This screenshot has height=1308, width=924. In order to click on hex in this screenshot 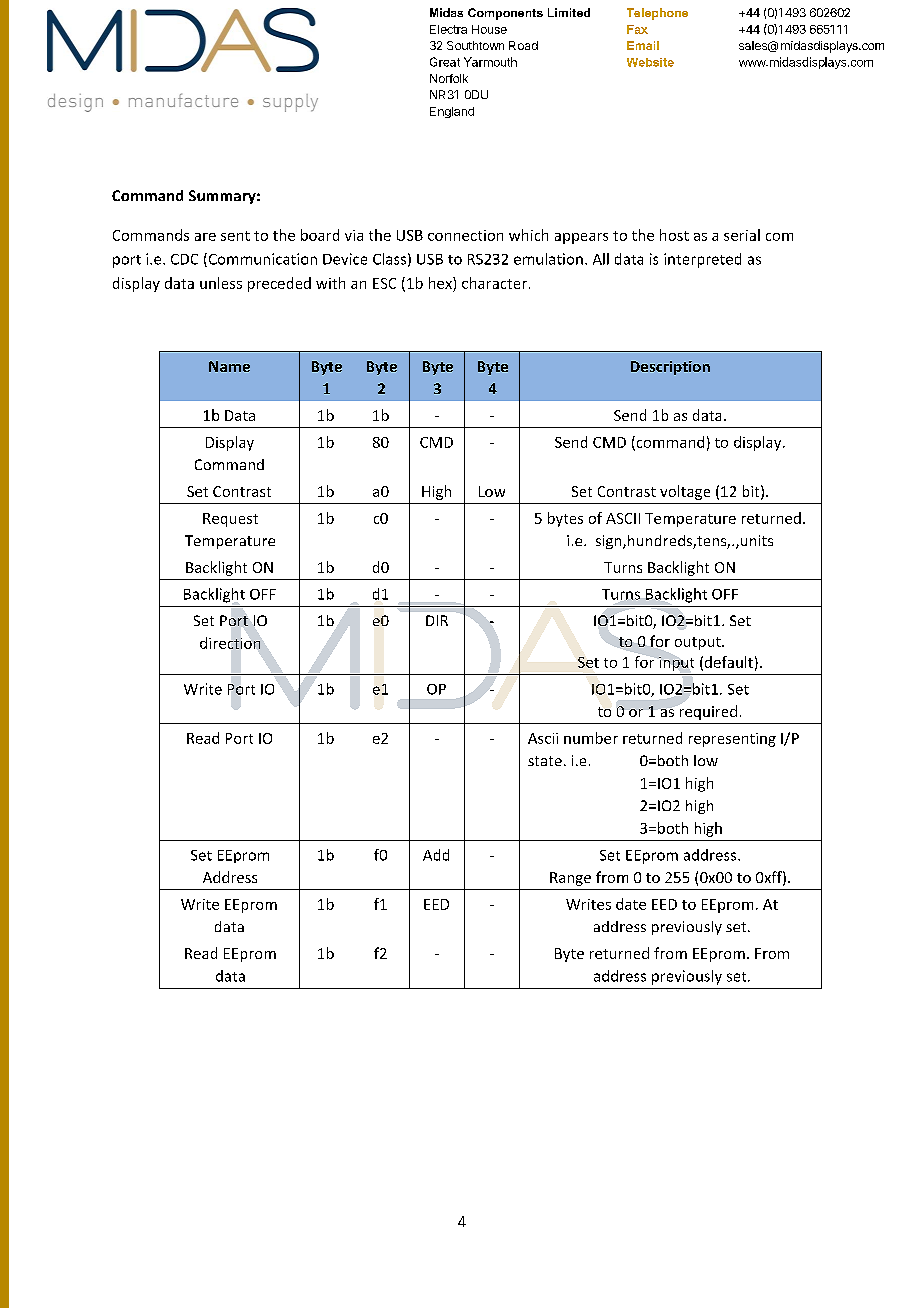, I will do `click(441, 283)`.
